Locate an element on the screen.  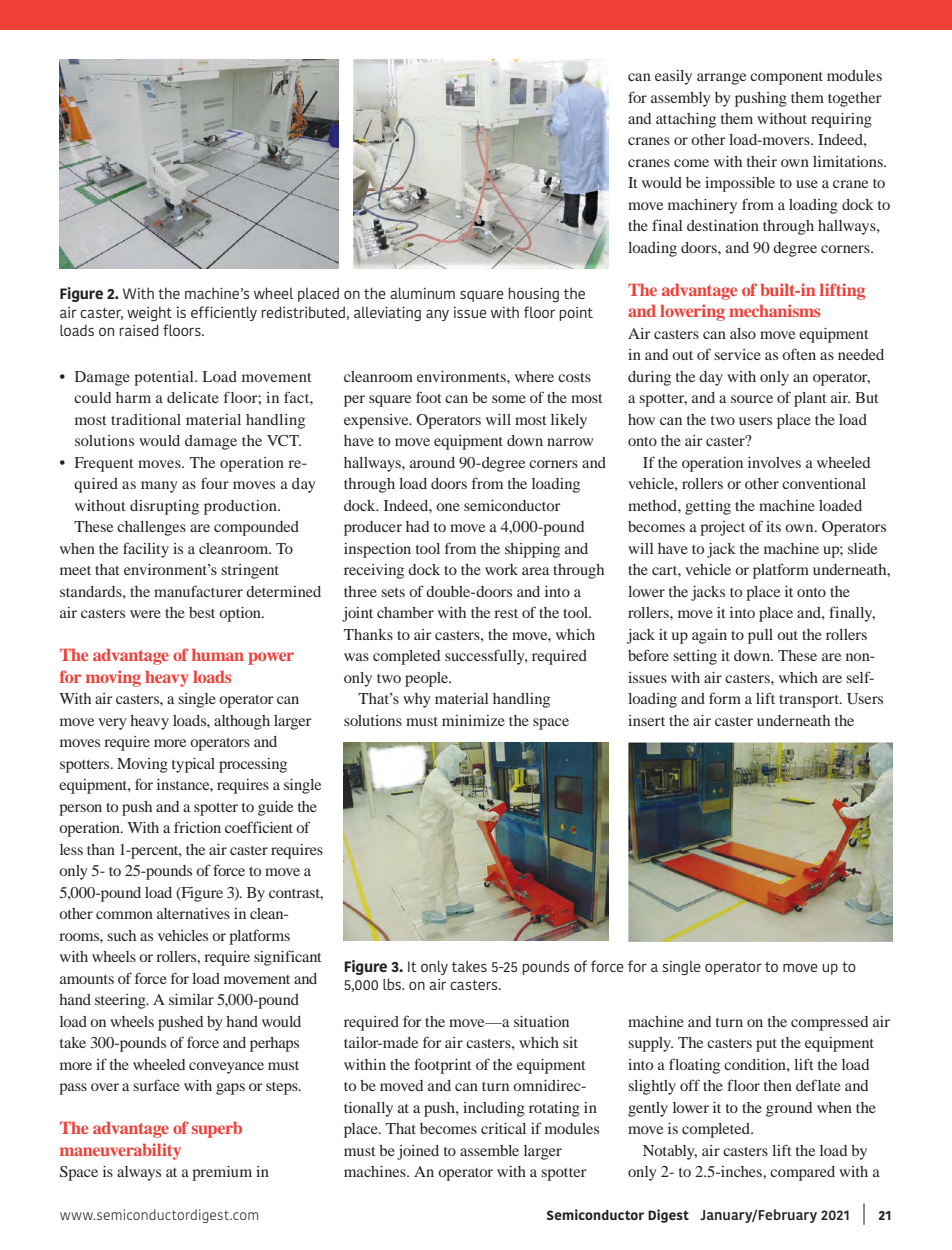
rest is located at coordinates (506, 613).
